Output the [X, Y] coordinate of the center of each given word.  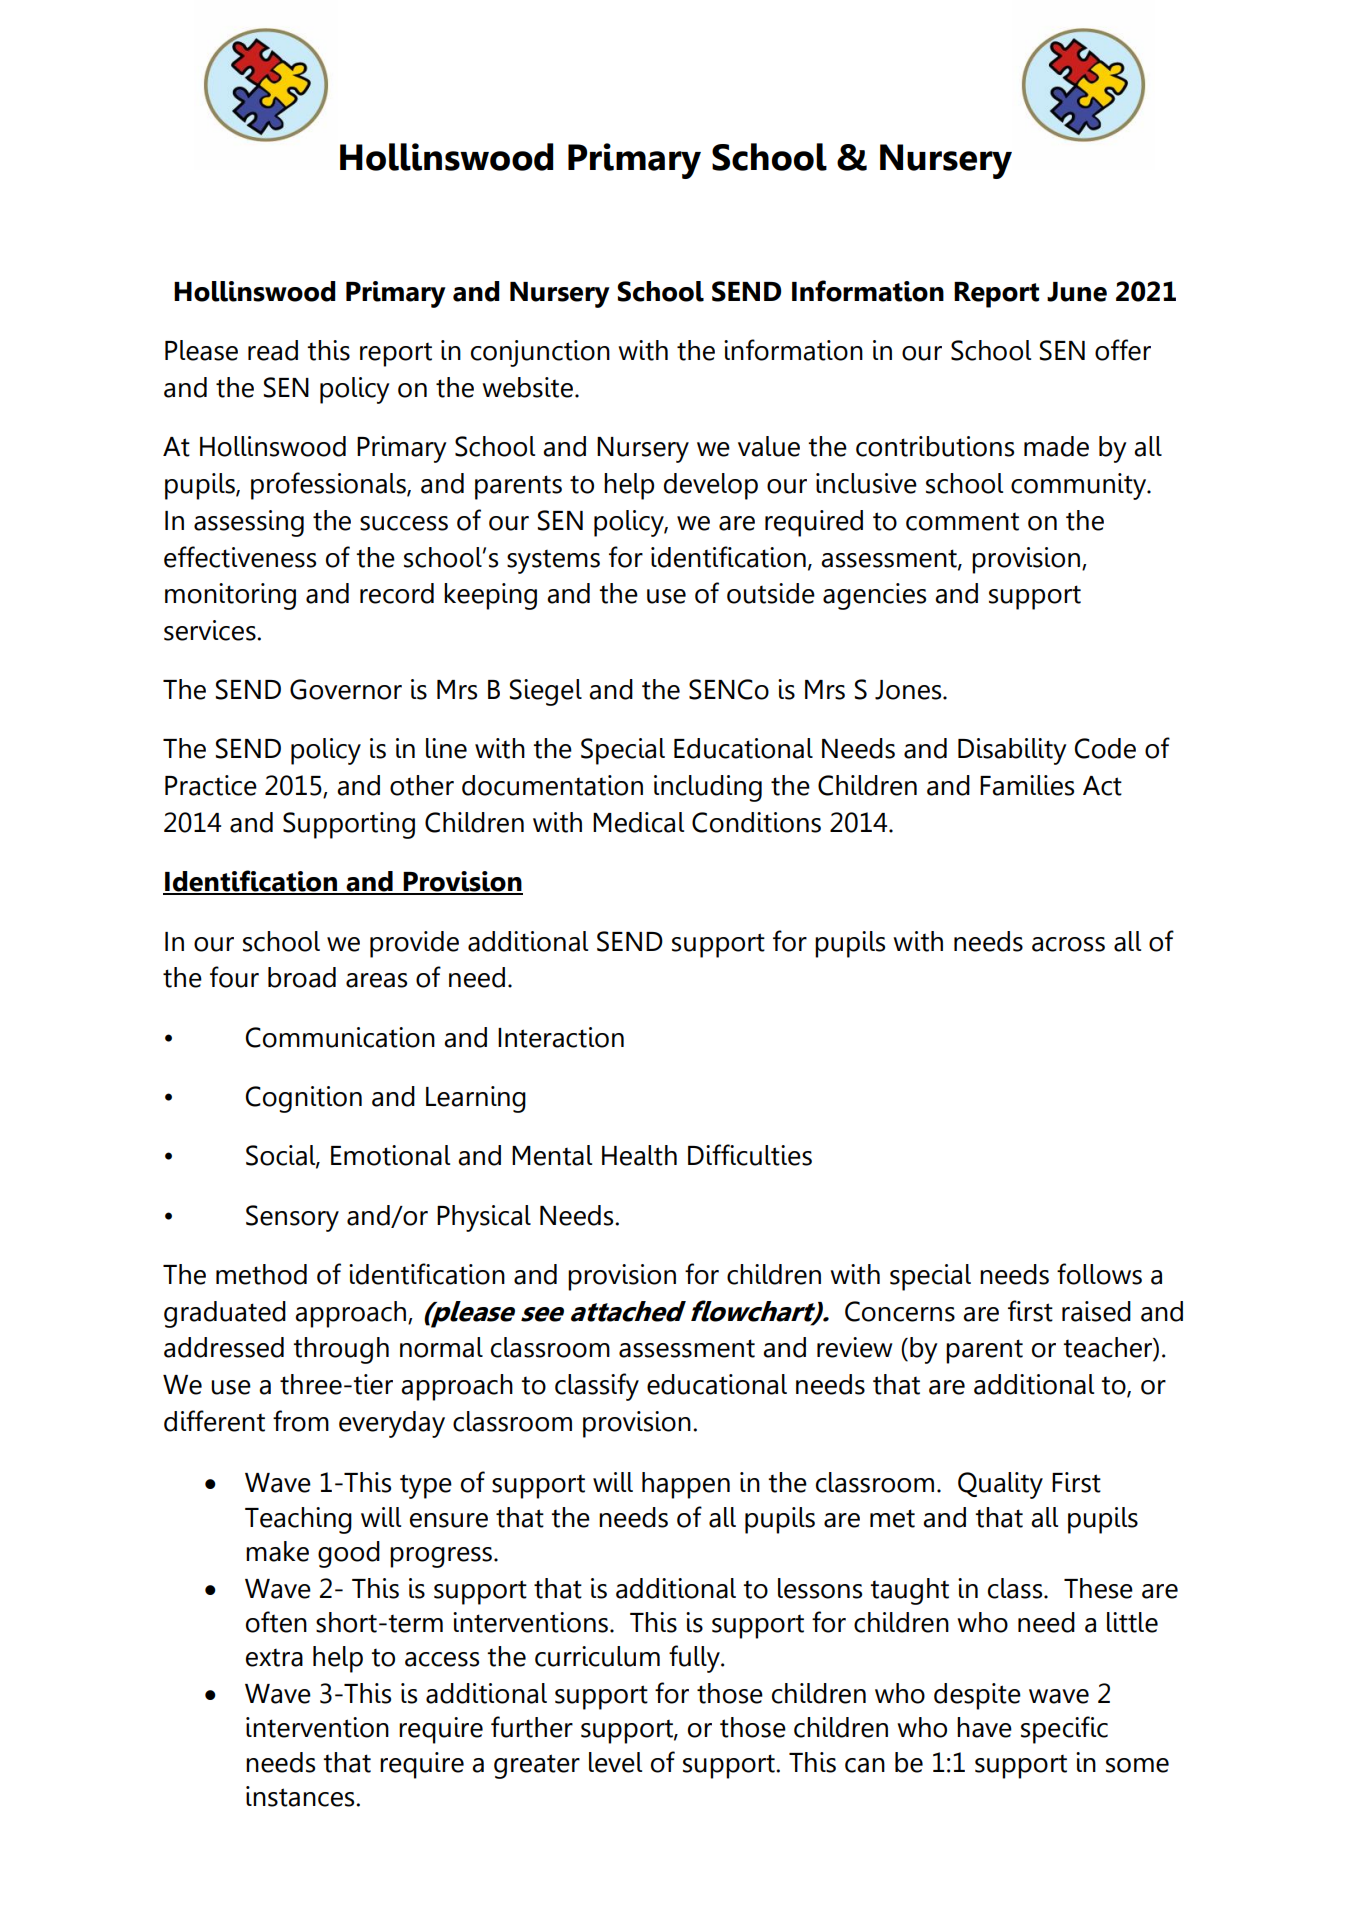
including [708, 788]
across [1068, 944]
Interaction [561, 1037]
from [301, 1421]
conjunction [540, 353]
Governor [346, 689]
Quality [1000, 1485]
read [273, 350]
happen [686, 1485]
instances [301, 1796]
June [1077, 292]
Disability [1012, 751]
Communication [340, 1037]
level [615, 1762]
